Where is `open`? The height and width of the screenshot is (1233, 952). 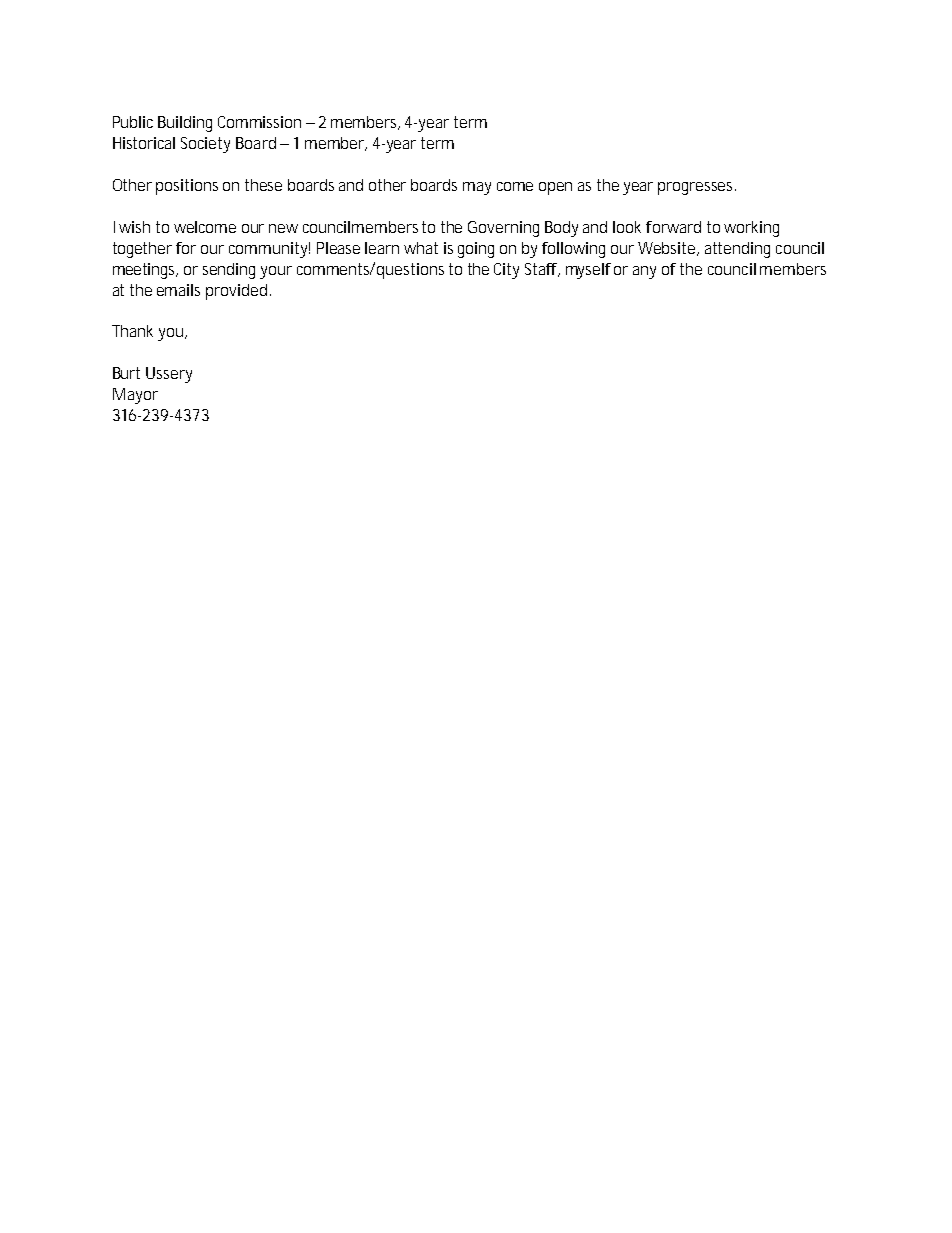
open is located at coordinates (555, 188).
